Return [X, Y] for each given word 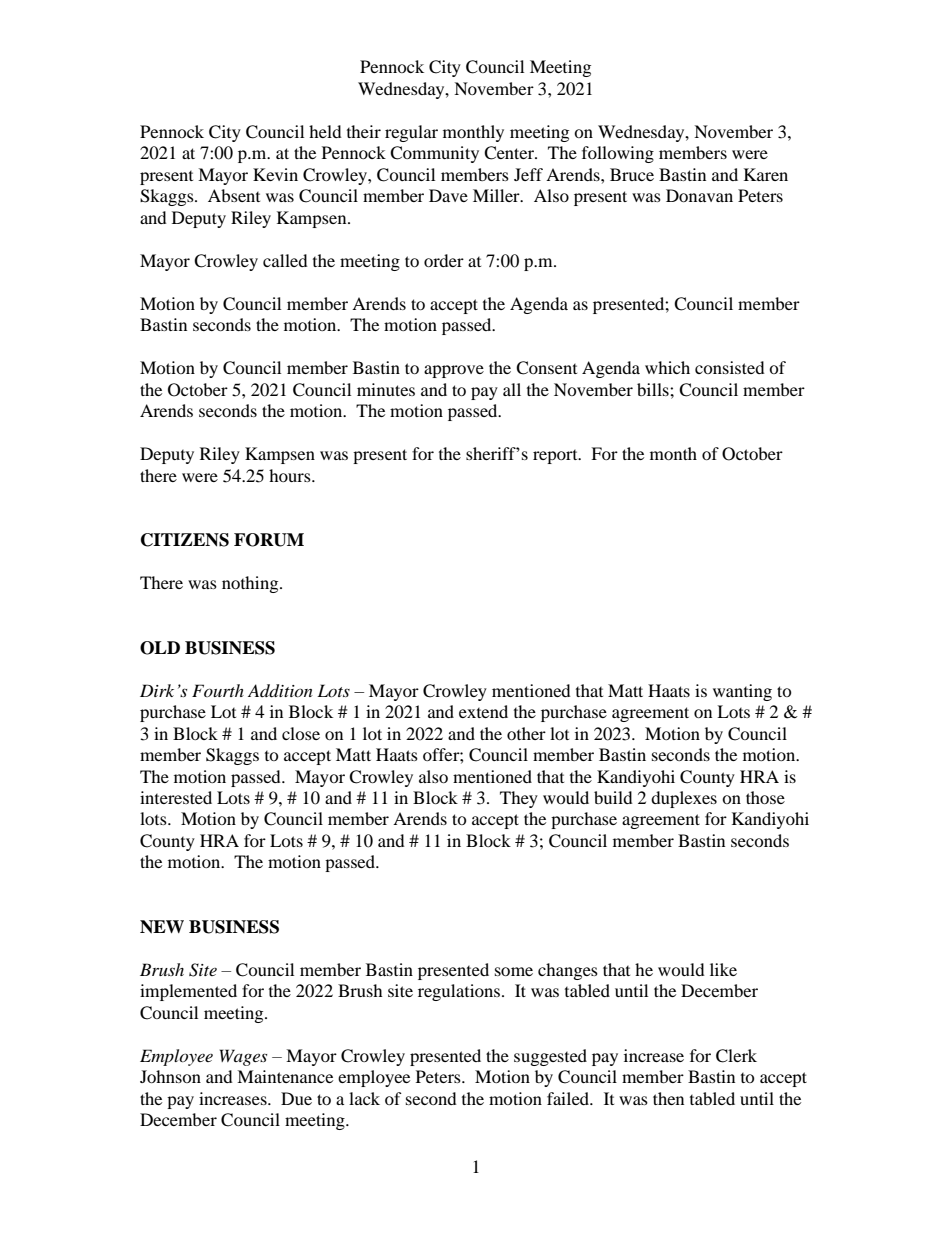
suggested [550, 1057]
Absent [234, 195]
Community [434, 154]
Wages [243, 1057]
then [668, 1098]
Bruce [632, 174]
